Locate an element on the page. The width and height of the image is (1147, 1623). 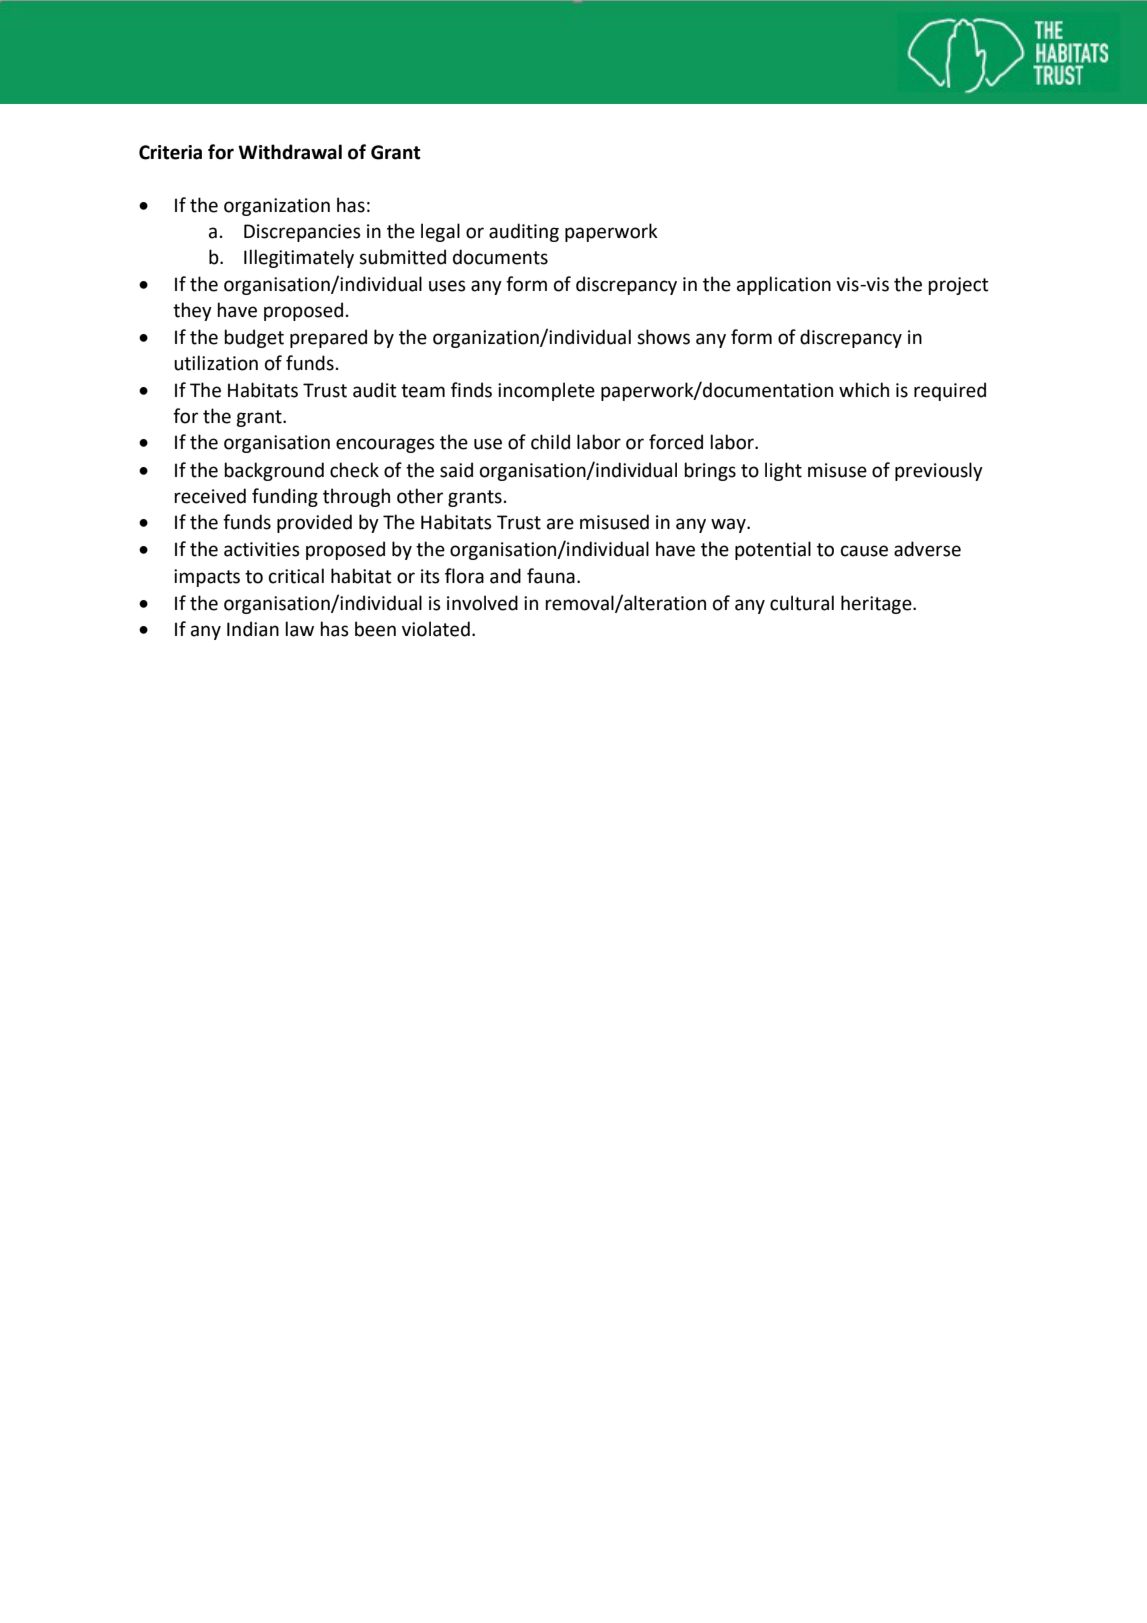
application is located at coordinates (784, 285).
